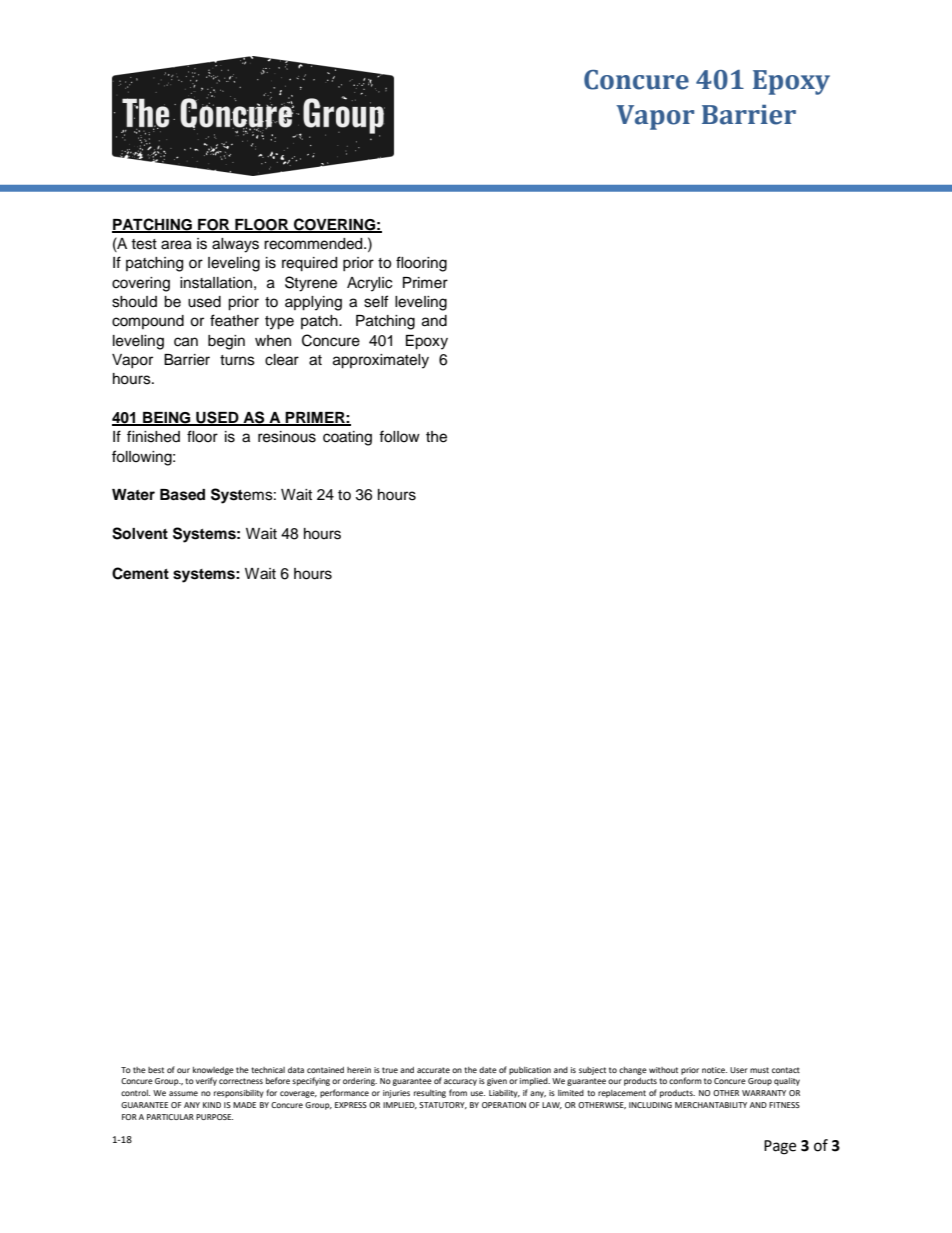  I want to click on self, so click(376, 301).
